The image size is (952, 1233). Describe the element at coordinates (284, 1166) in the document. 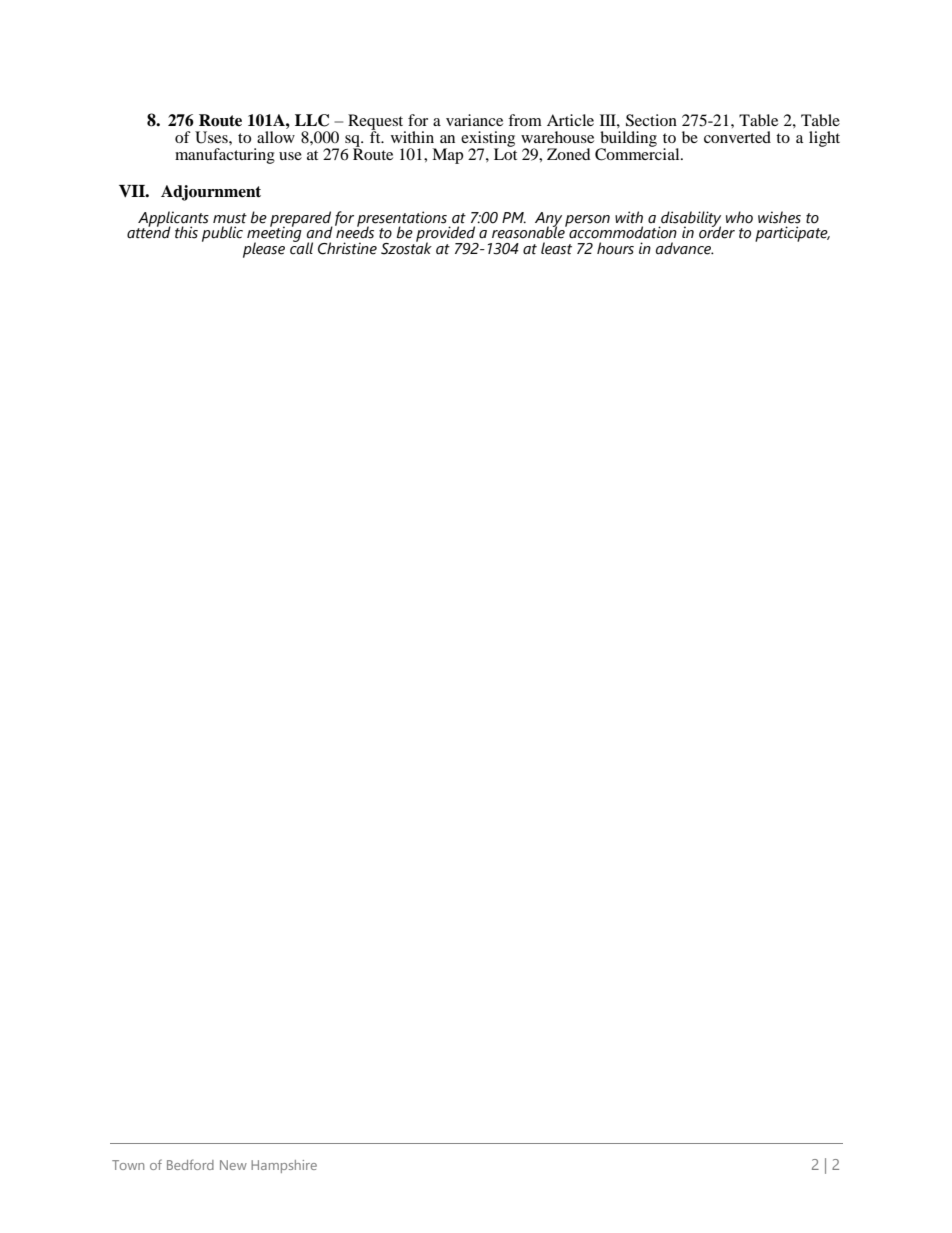

I see `Hampshire` at that location.
